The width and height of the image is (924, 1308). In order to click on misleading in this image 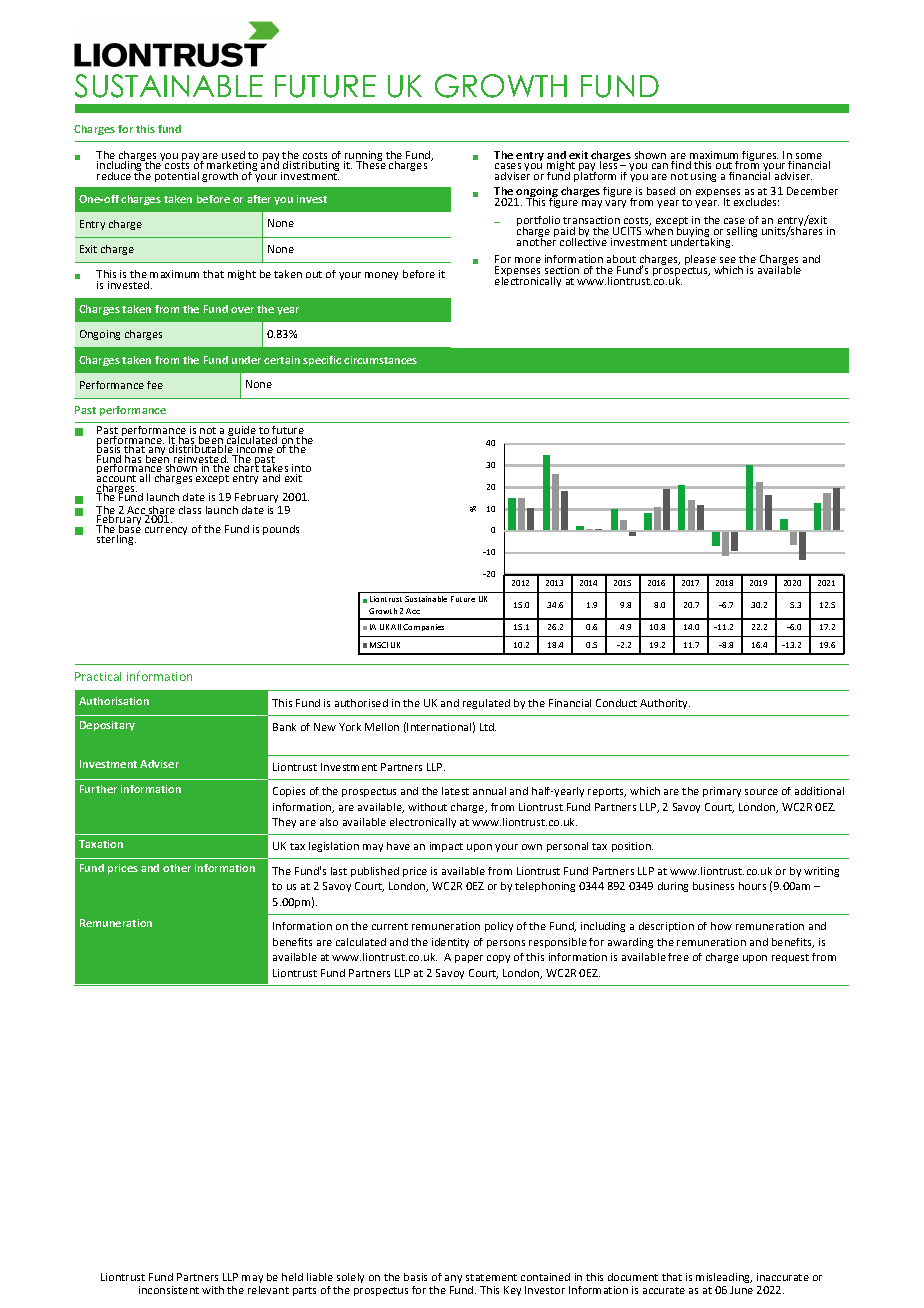, I will do `click(724, 1280)`.
